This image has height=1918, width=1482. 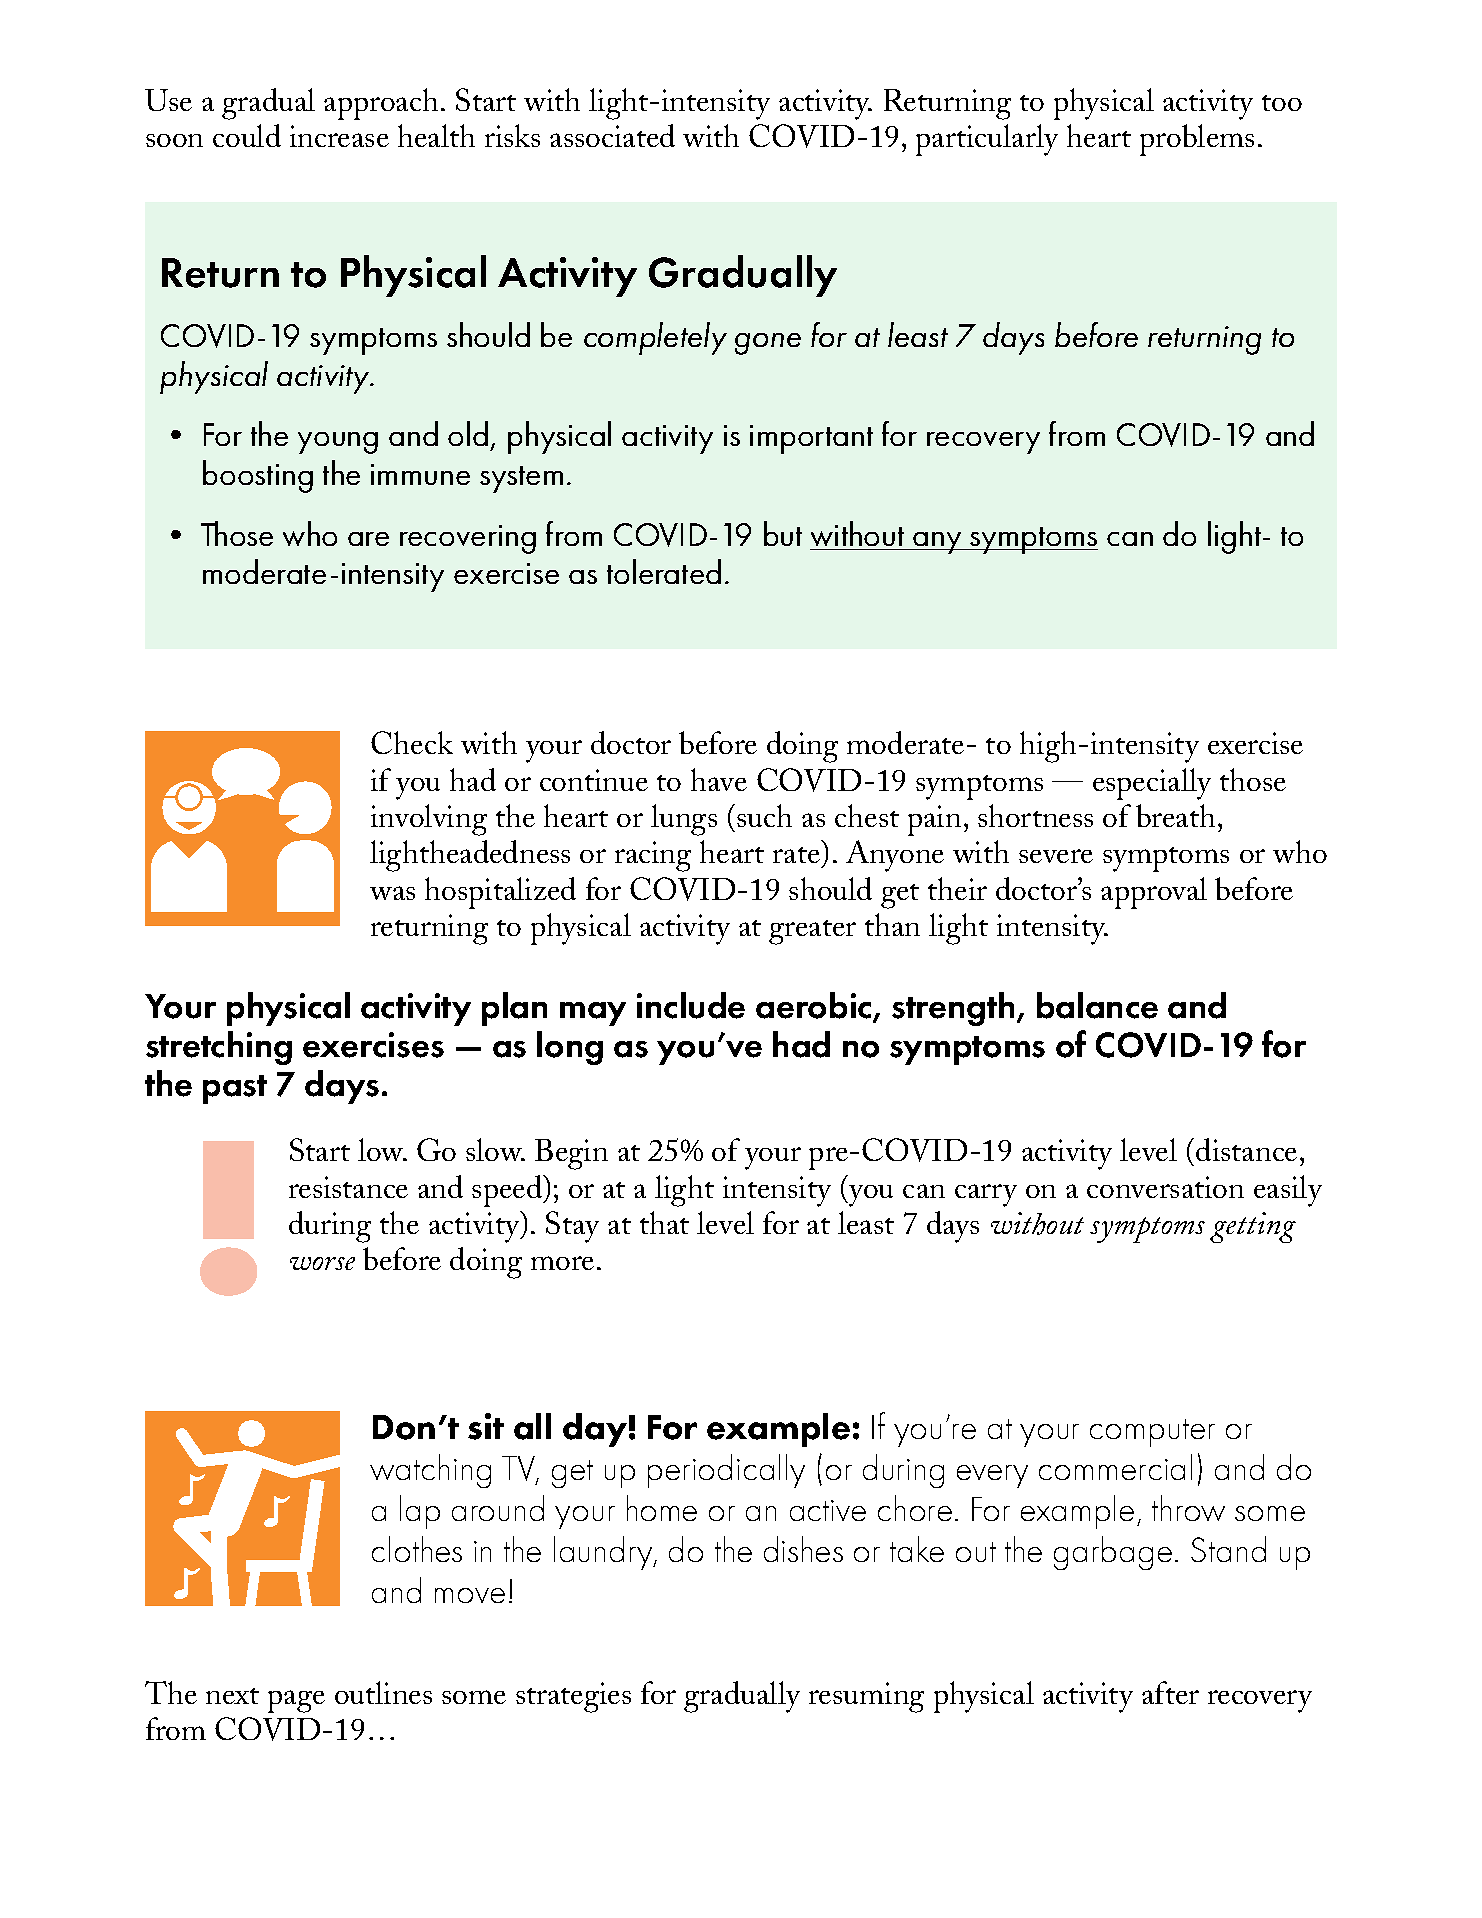 What do you see at coordinates (392, 893) in the image?
I see `was` at bounding box center [392, 893].
